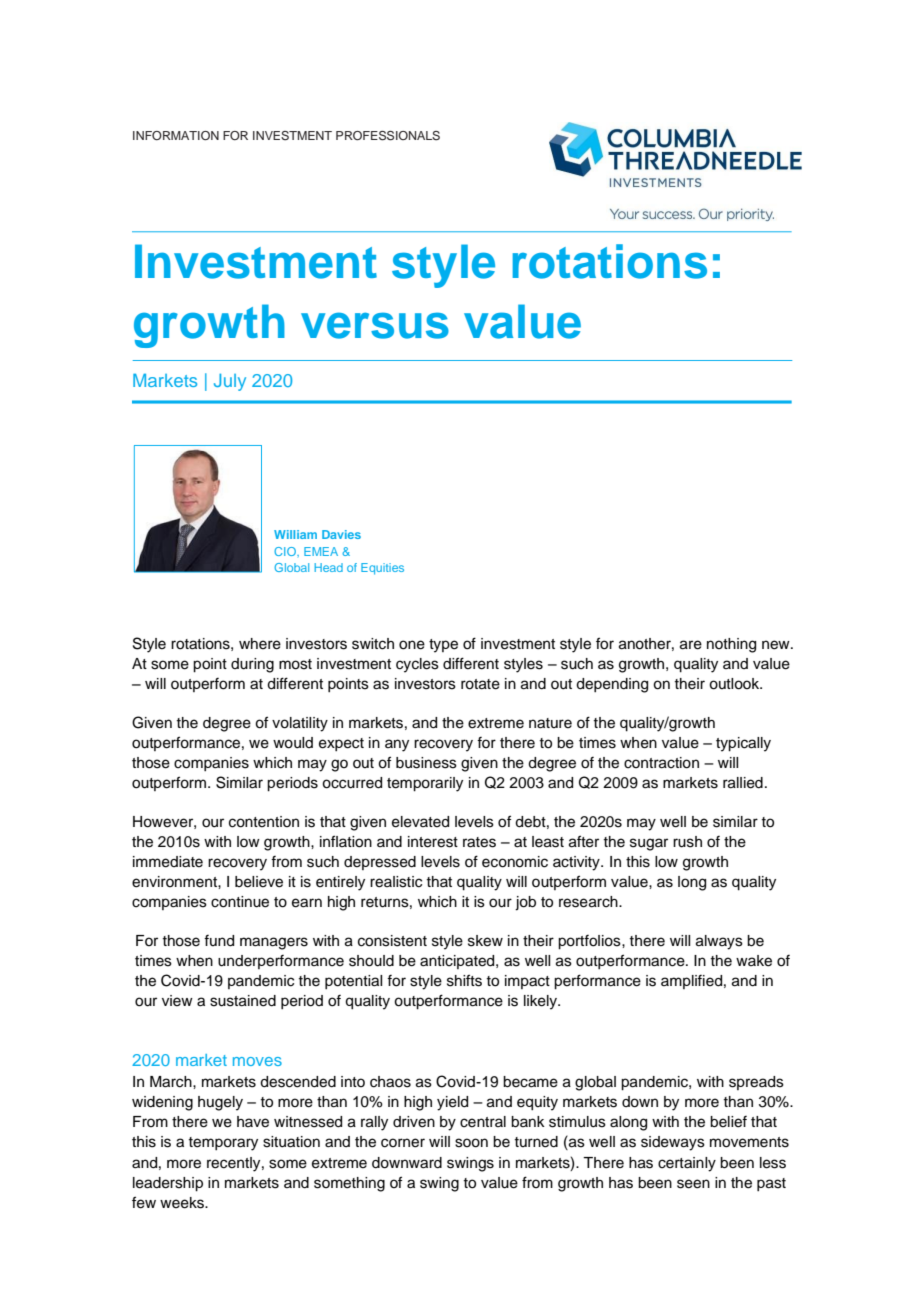 This page has width=924, height=1307. Describe the element at coordinates (223, 1144) in the page. I see `temporary` at that location.
